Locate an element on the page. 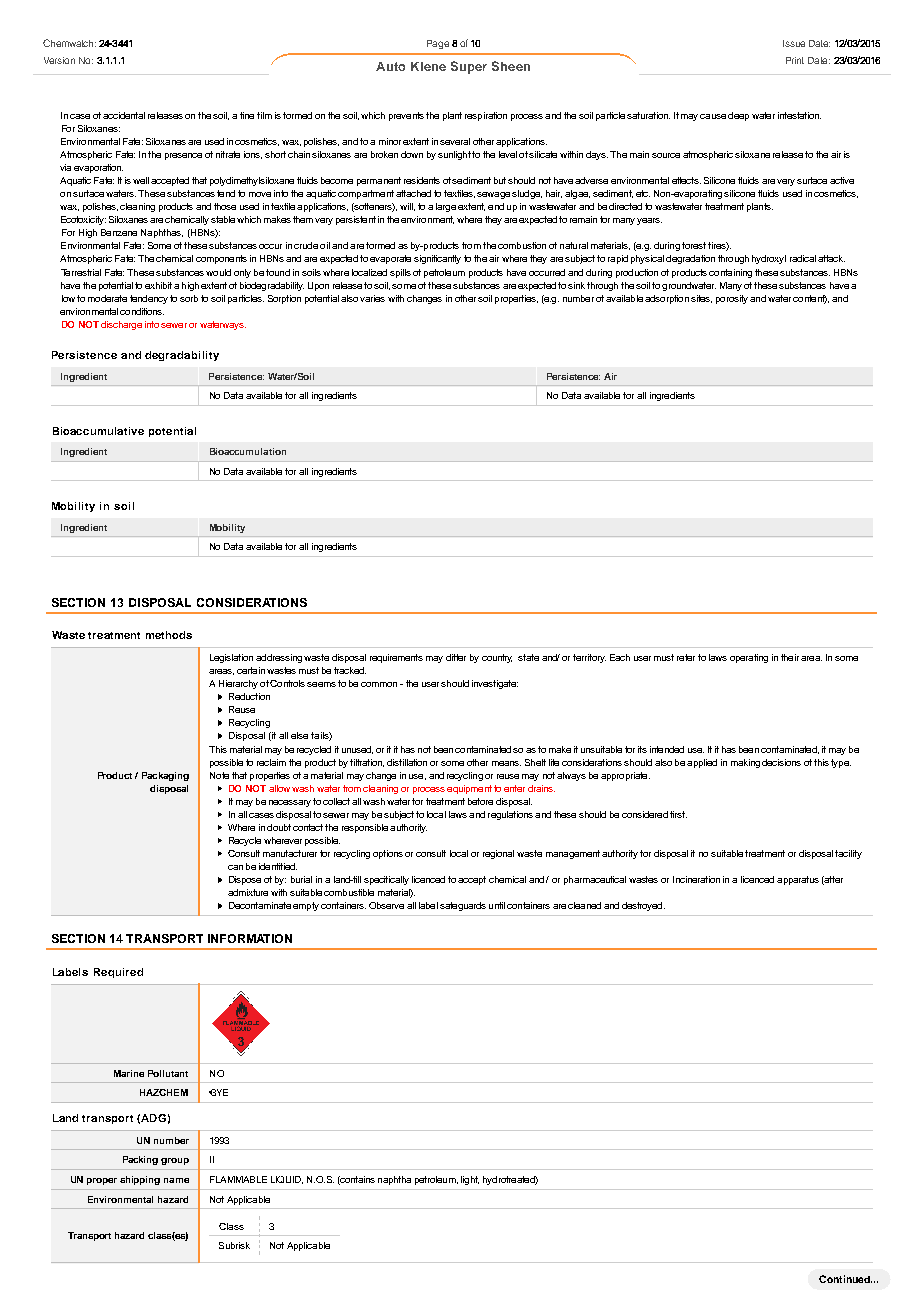  discharge is located at coordinates (121, 325).
